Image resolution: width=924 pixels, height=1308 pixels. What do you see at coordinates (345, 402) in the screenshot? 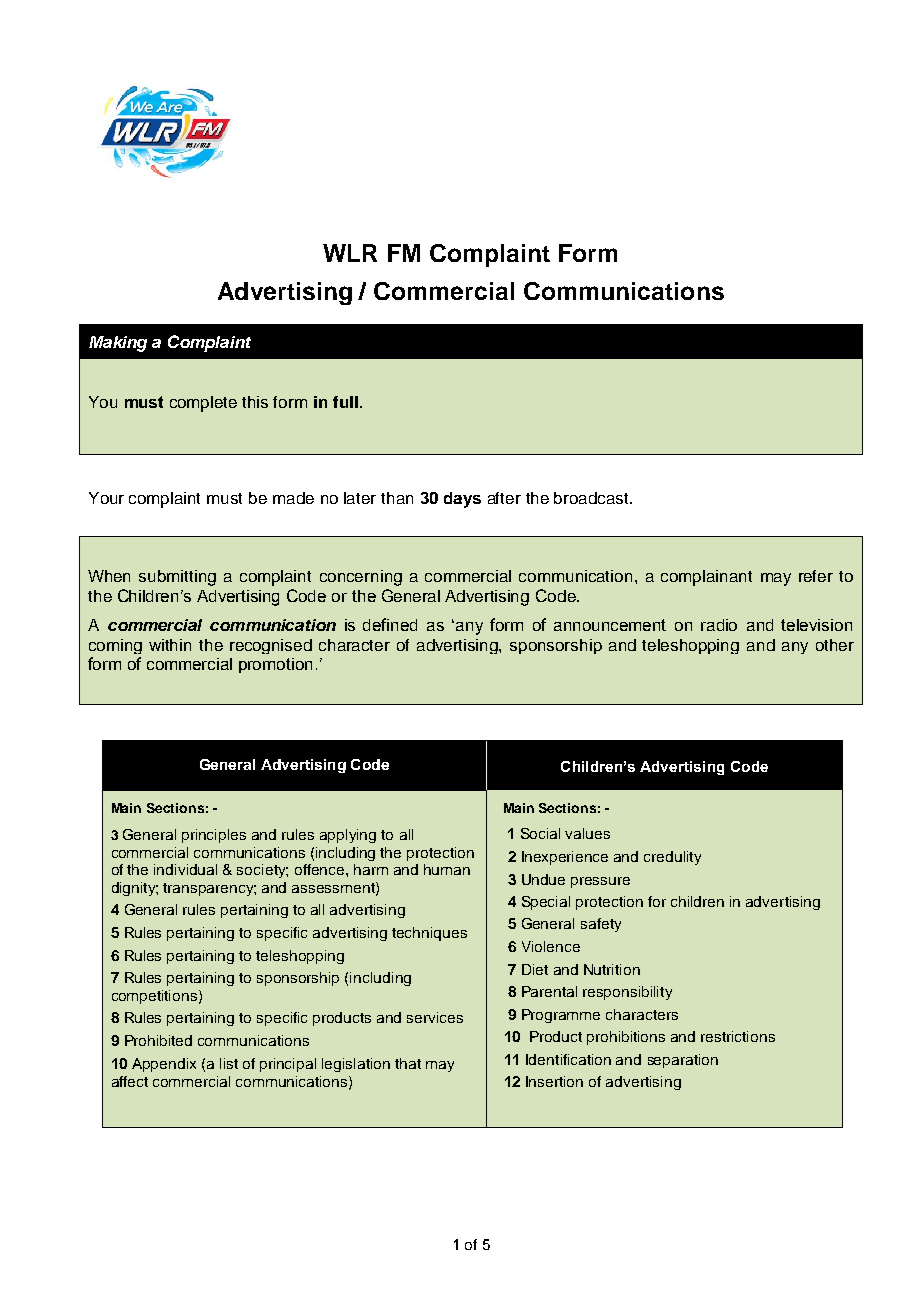
I see `full` at bounding box center [345, 402].
